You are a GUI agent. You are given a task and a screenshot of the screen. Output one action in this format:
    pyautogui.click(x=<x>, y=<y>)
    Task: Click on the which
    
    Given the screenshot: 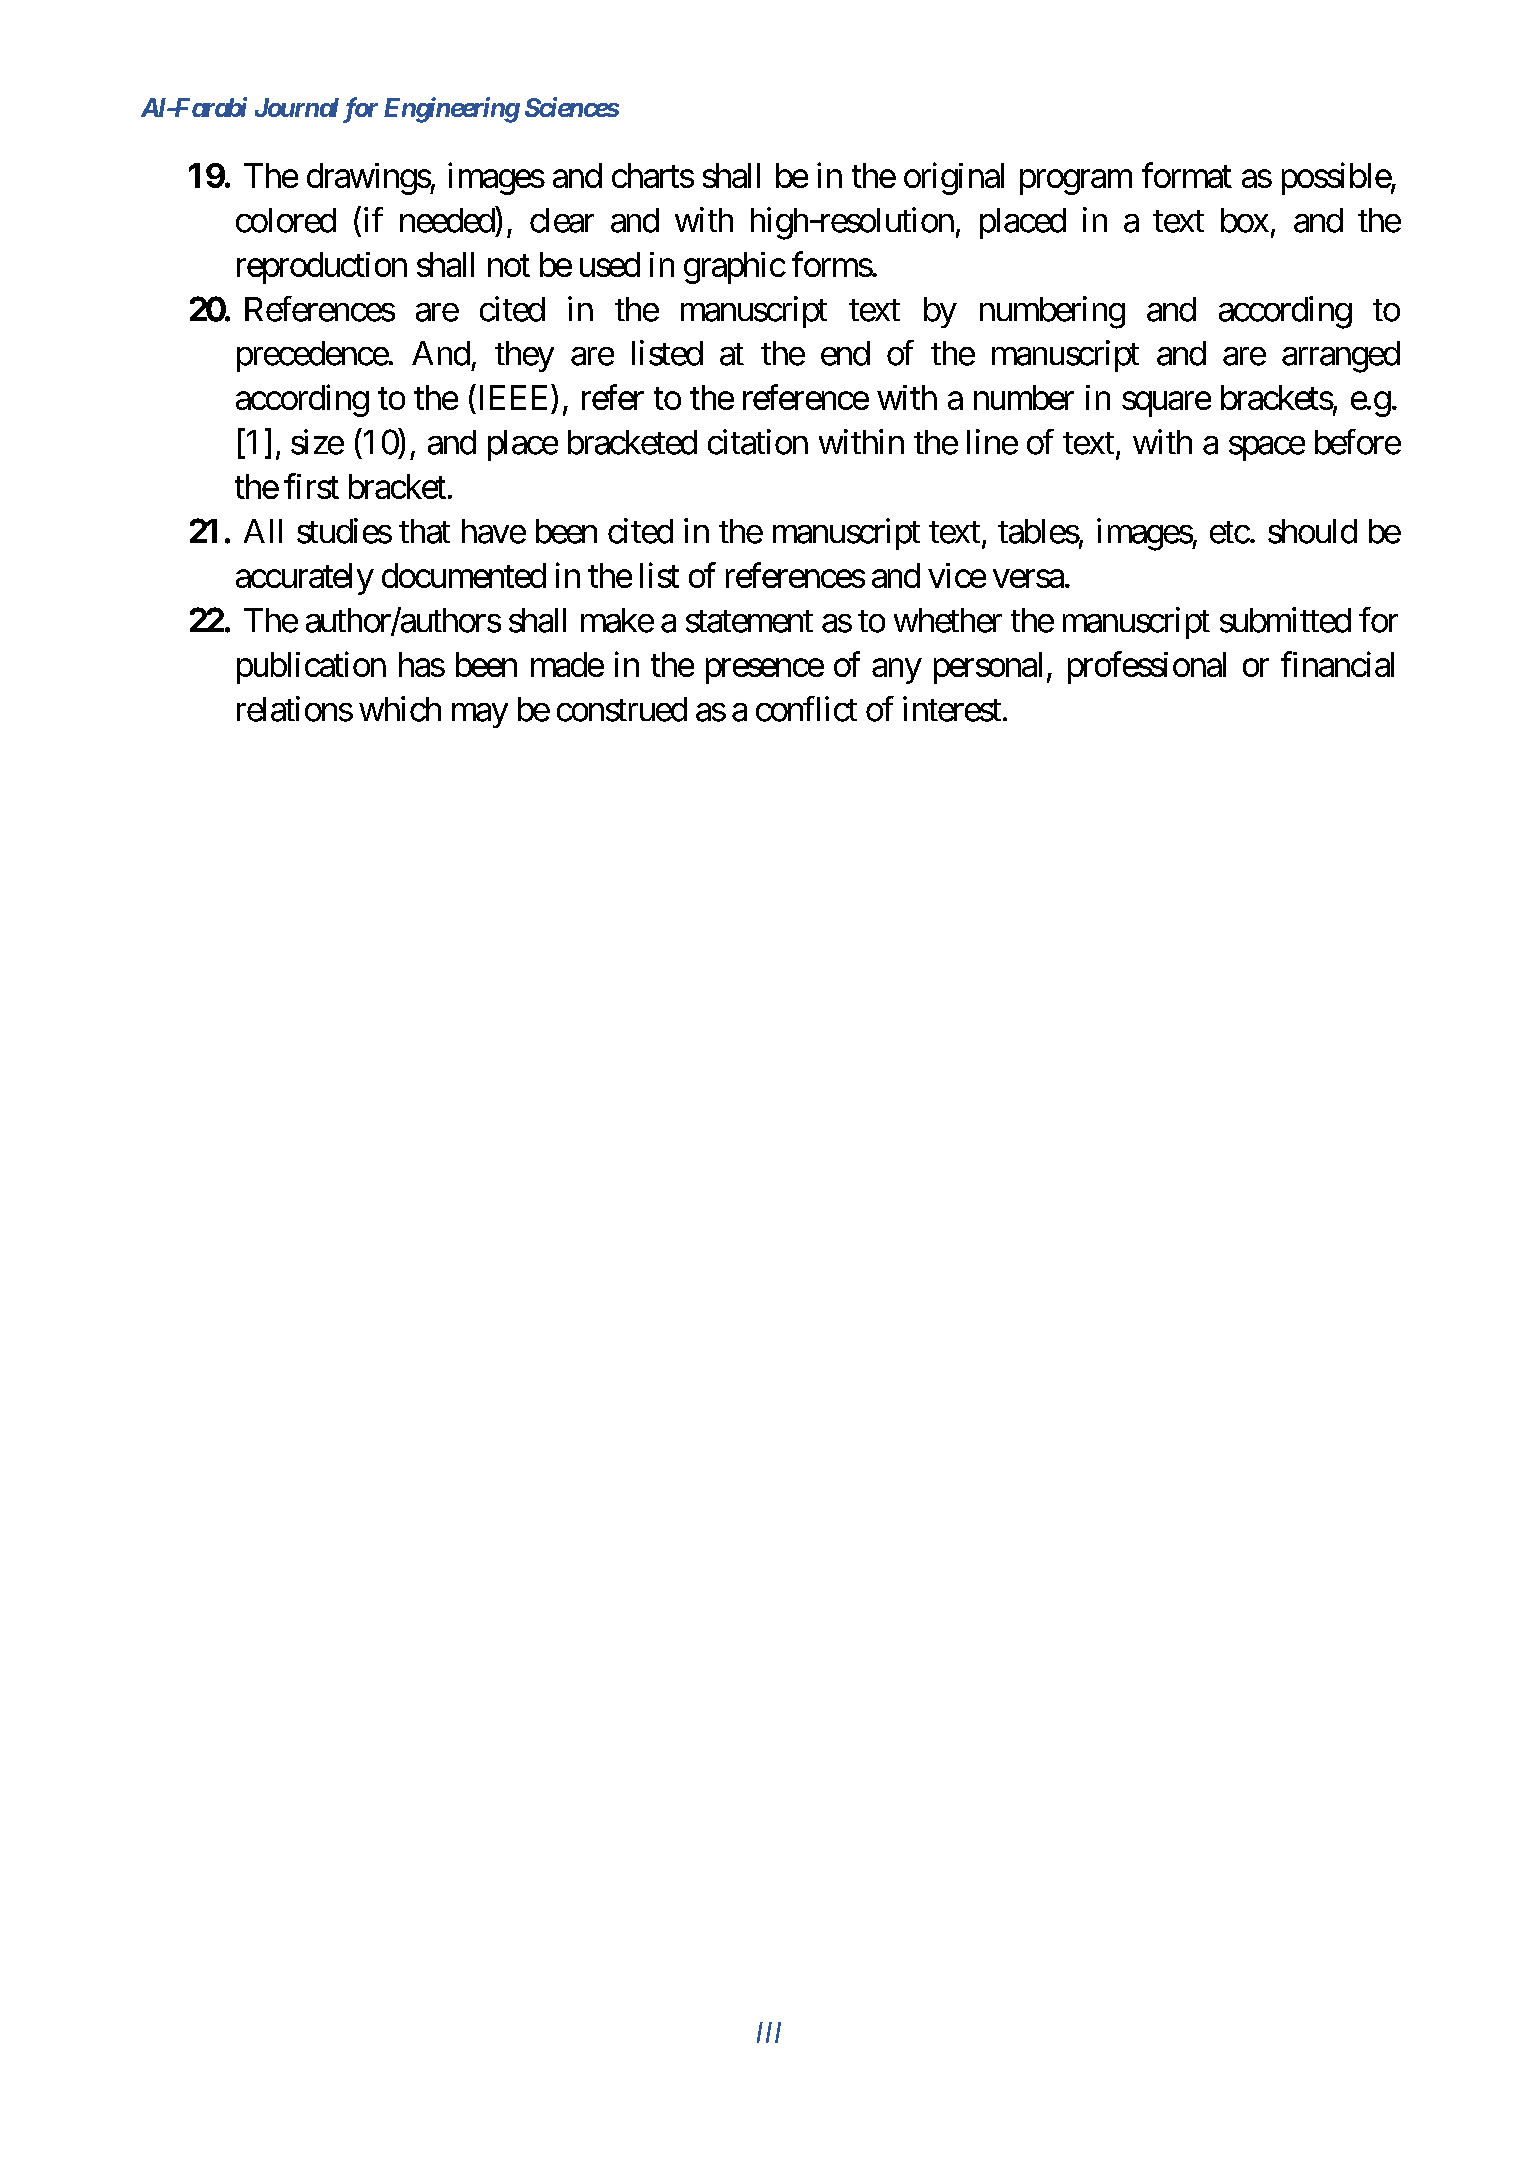 What is the action you would take?
    pyautogui.click(x=400, y=709)
